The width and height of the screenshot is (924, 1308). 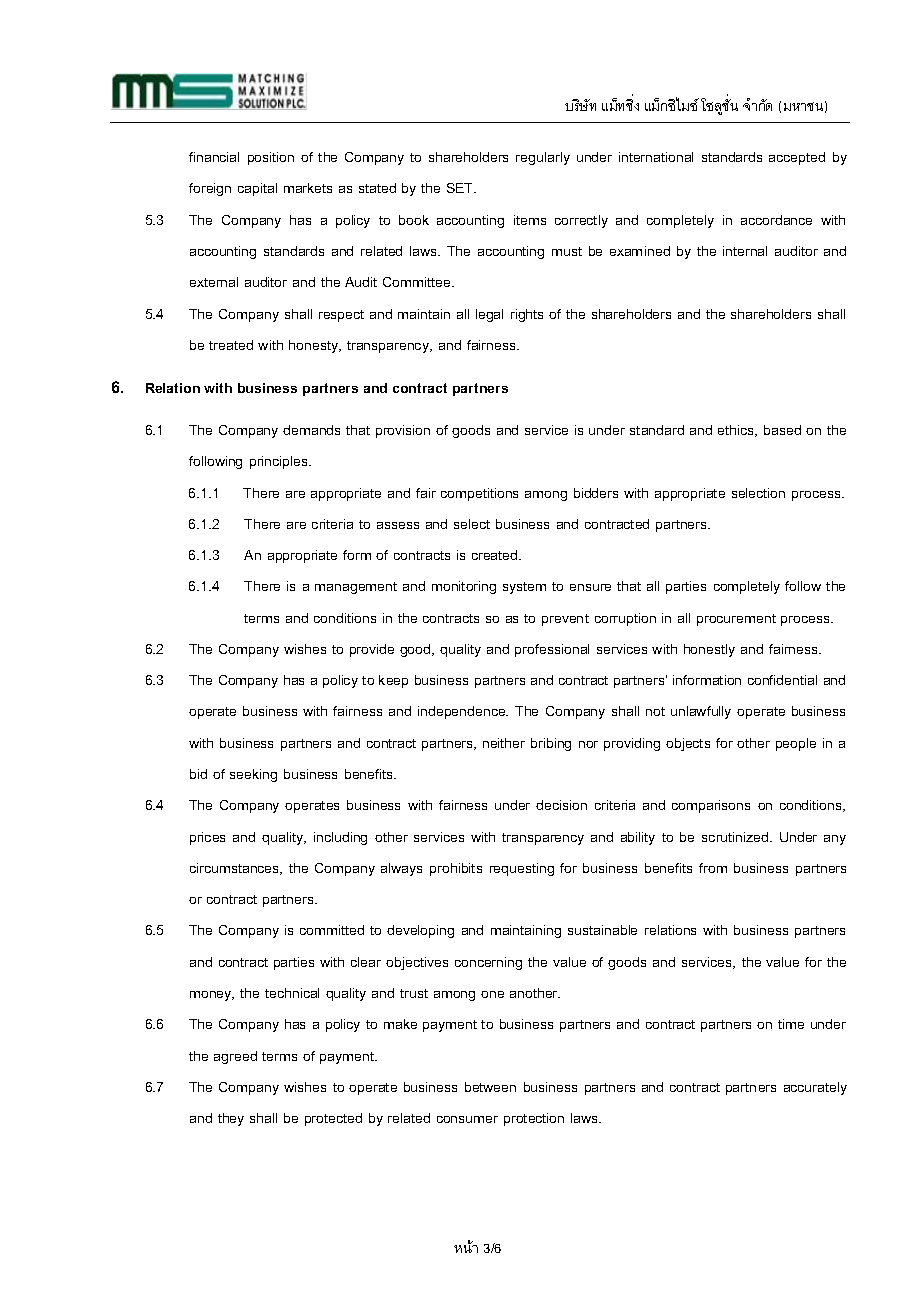 What do you see at coordinates (372, 650) in the screenshot?
I see `provide` at bounding box center [372, 650].
